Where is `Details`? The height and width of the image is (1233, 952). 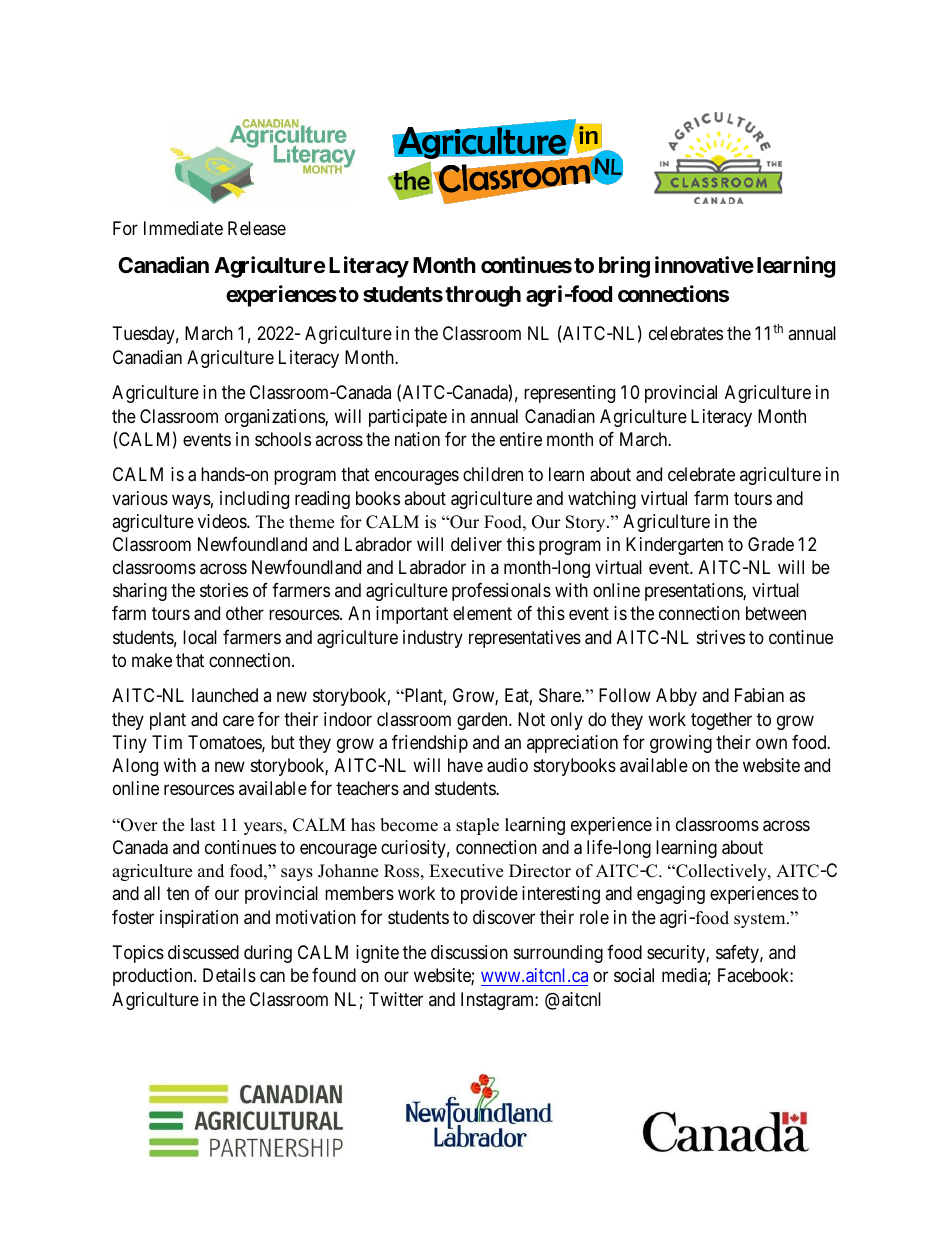
Details is located at coordinates (229, 975).
